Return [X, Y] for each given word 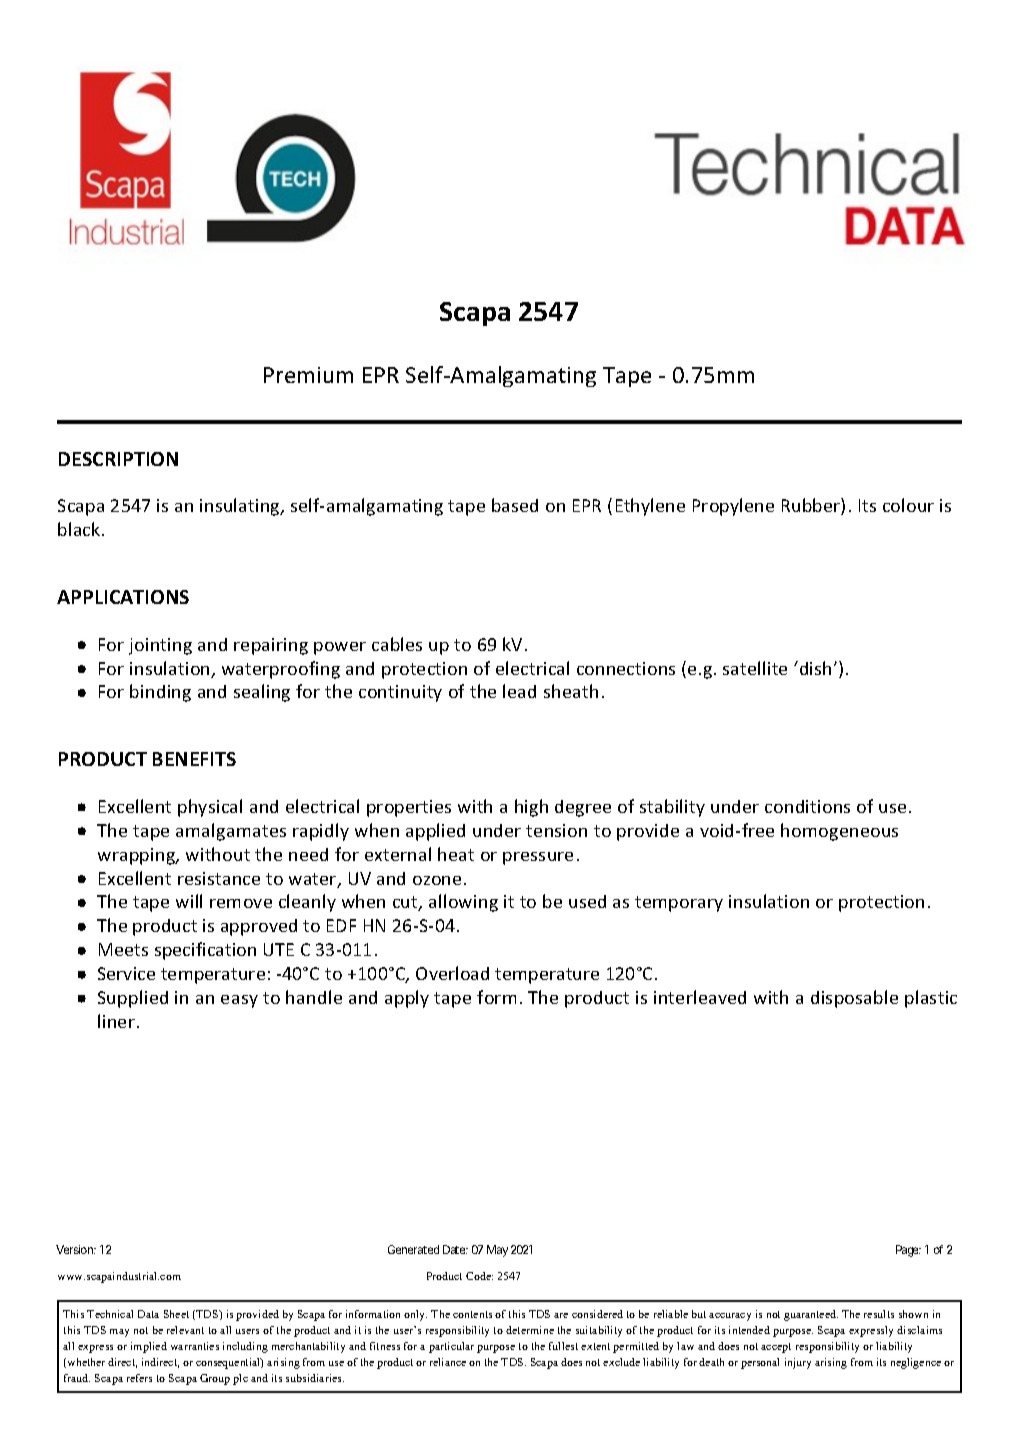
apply [407, 999]
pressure [538, 858]
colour [908, 505]
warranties [195, 1346]
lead [519, 691]
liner [116, 1021]
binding [160, 693]
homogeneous [839, 832]
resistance [219, 878]
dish [815, 668]
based [515, 505]
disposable [854, 999]
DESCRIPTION [118, 459]
